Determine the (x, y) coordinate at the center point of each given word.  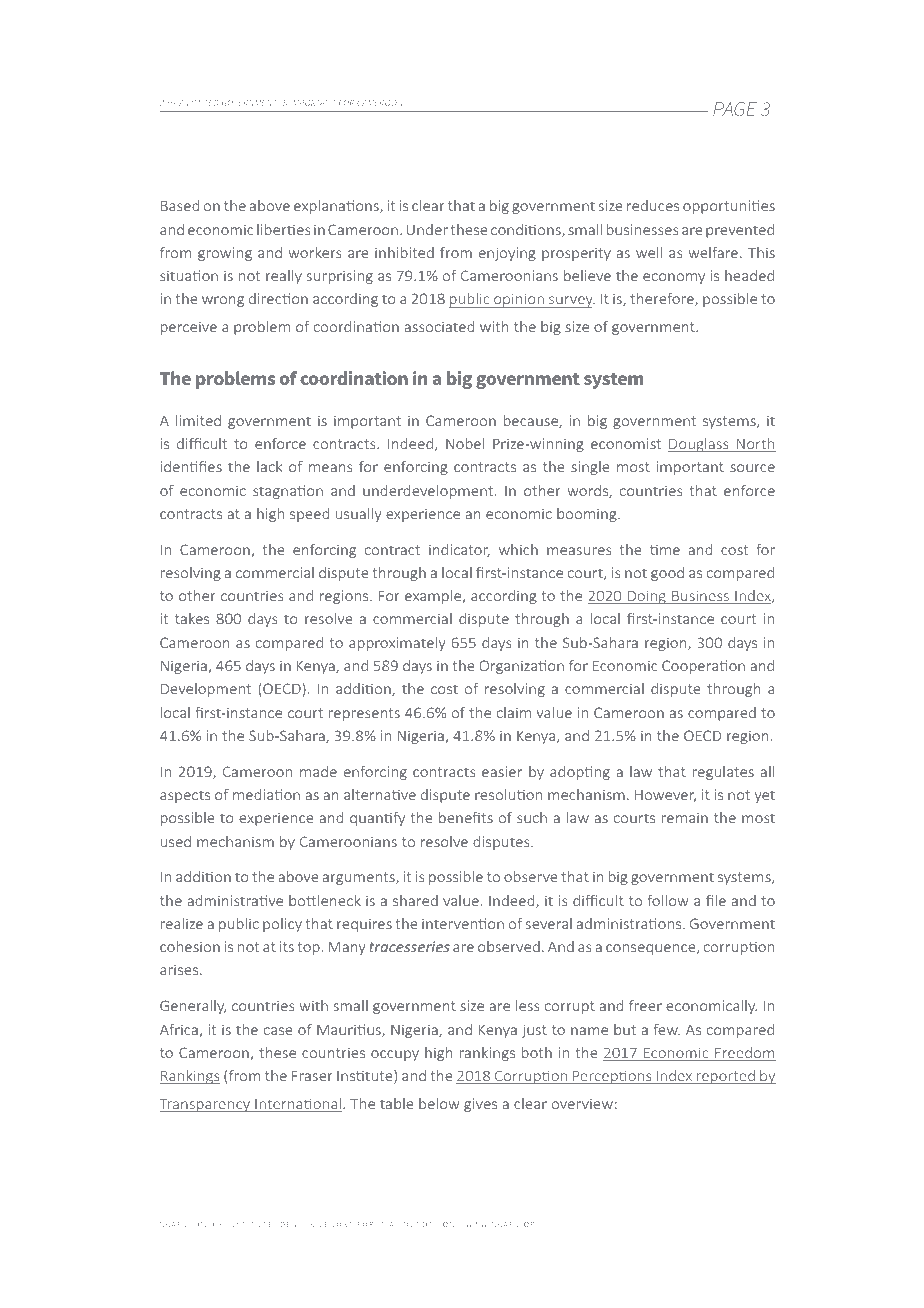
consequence (652, 949)
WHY (168, 103)
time (665, 549)
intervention (463, 923)
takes (192, 618)
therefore (663, 299)
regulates (723, 773)
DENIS (293, 1224)
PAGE (735, 109)
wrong (223, 301)
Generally (193, 1007)
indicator (459, 550)
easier (502, 771)
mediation (266, 794)
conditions (527, 230)
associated (439, 326)
